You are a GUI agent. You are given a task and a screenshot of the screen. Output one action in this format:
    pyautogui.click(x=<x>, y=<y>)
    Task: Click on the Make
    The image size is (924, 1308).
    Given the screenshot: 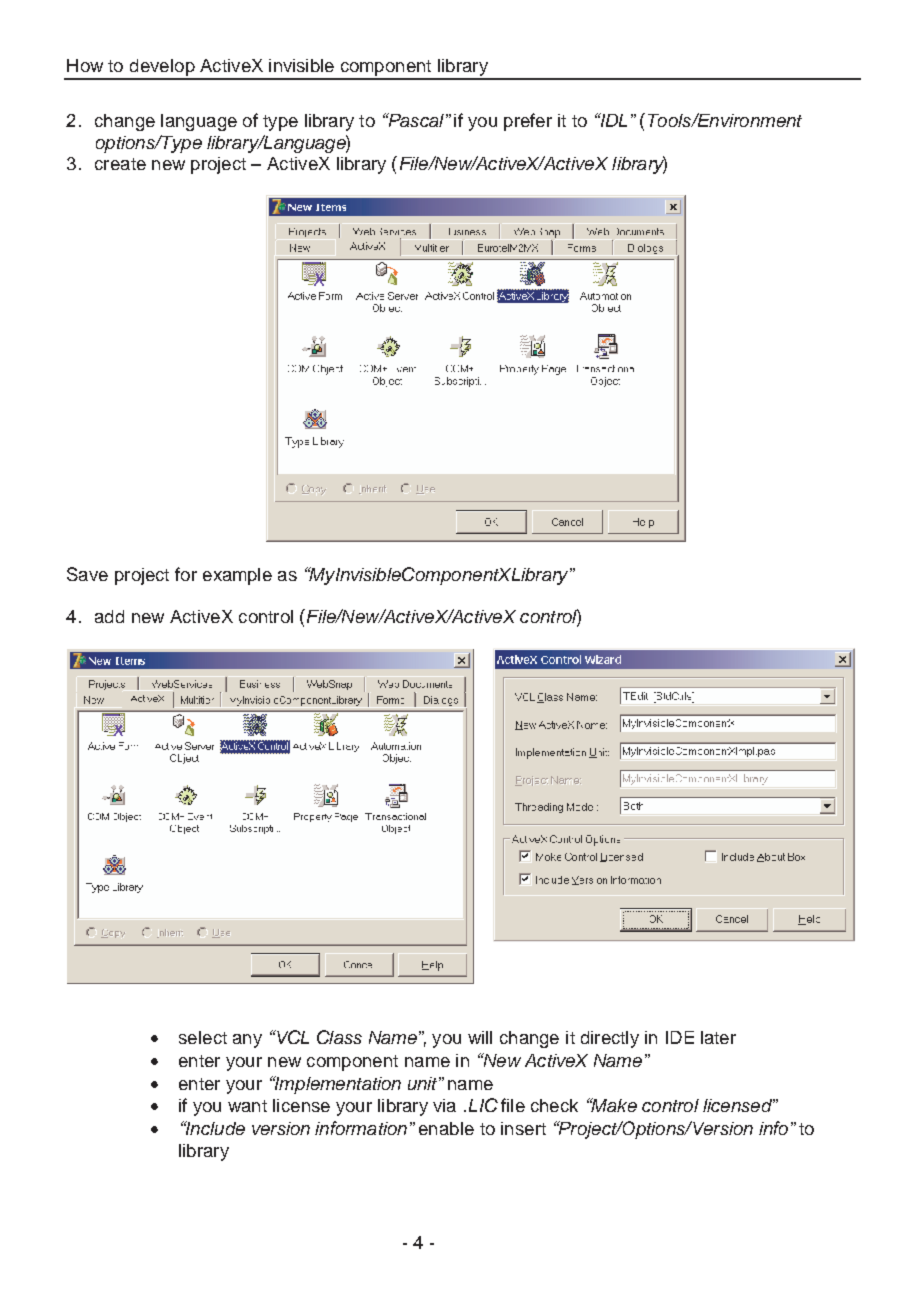 What is the action you would take?
    pyautogui.click(x=613, y=1105)
